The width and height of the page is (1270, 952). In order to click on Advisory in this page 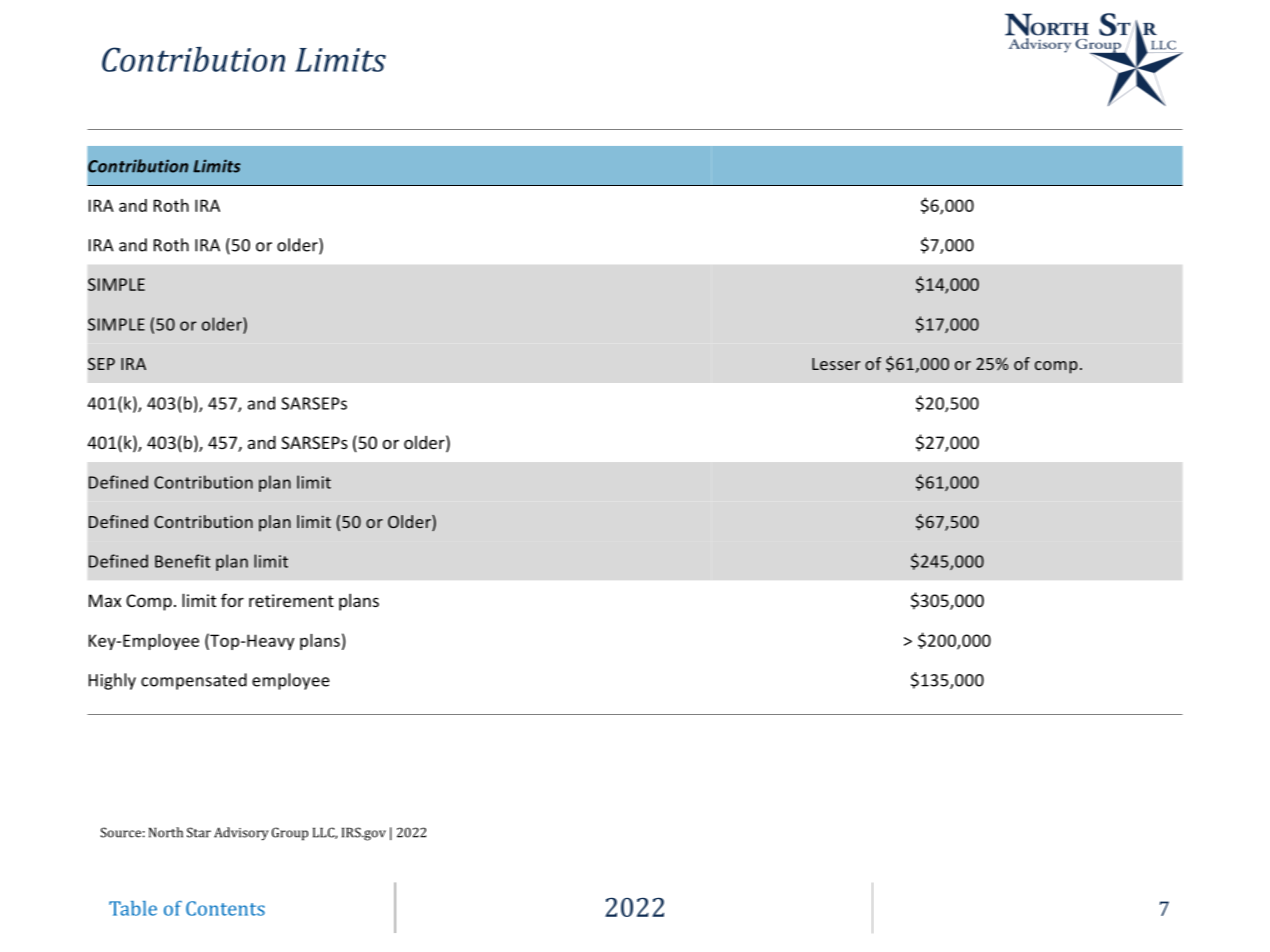, I will do `click(241, 834)`.
